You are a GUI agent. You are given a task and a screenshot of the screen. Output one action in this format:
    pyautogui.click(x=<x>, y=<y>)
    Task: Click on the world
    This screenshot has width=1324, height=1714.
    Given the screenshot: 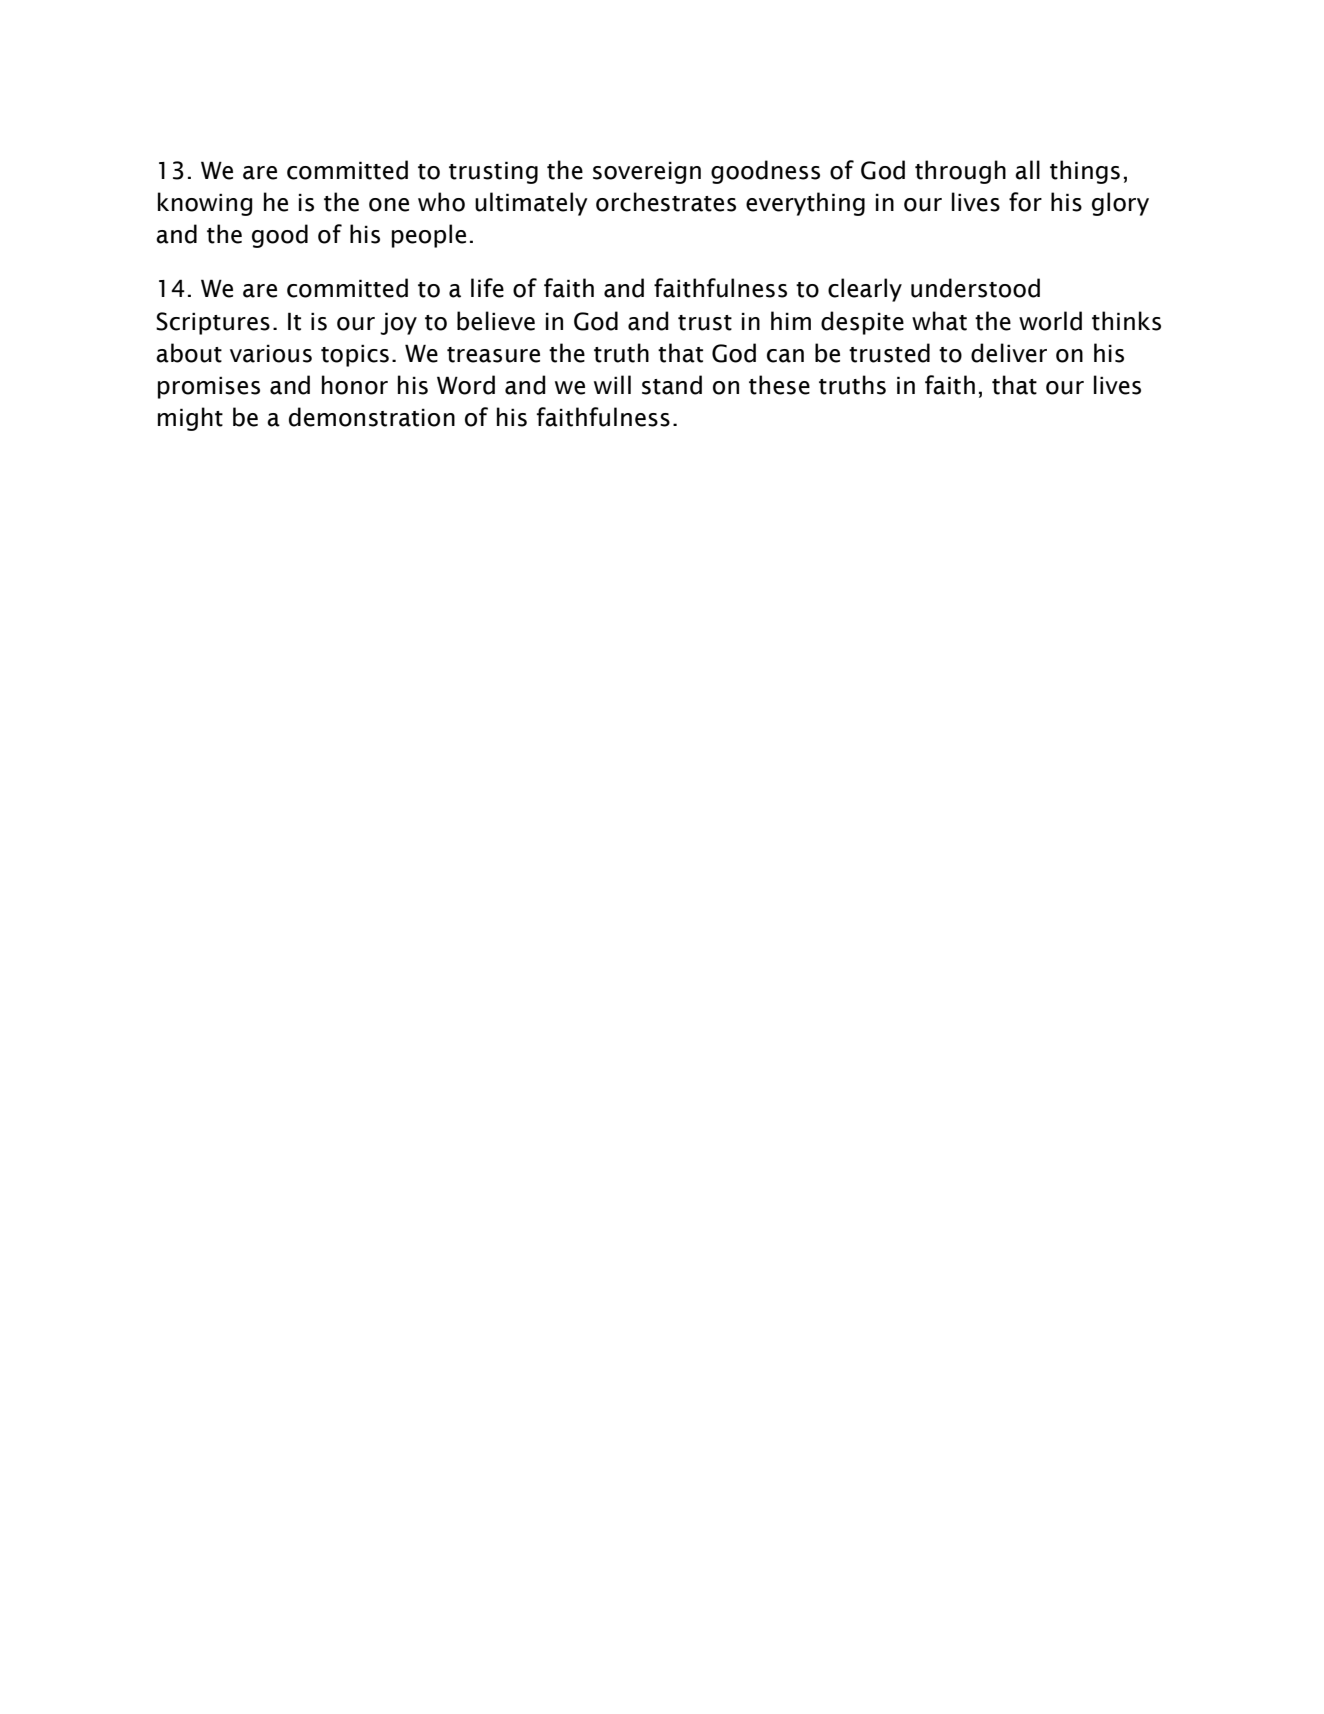 What is the action you would take?
    pyautogui.click(x=1050, y=321)
